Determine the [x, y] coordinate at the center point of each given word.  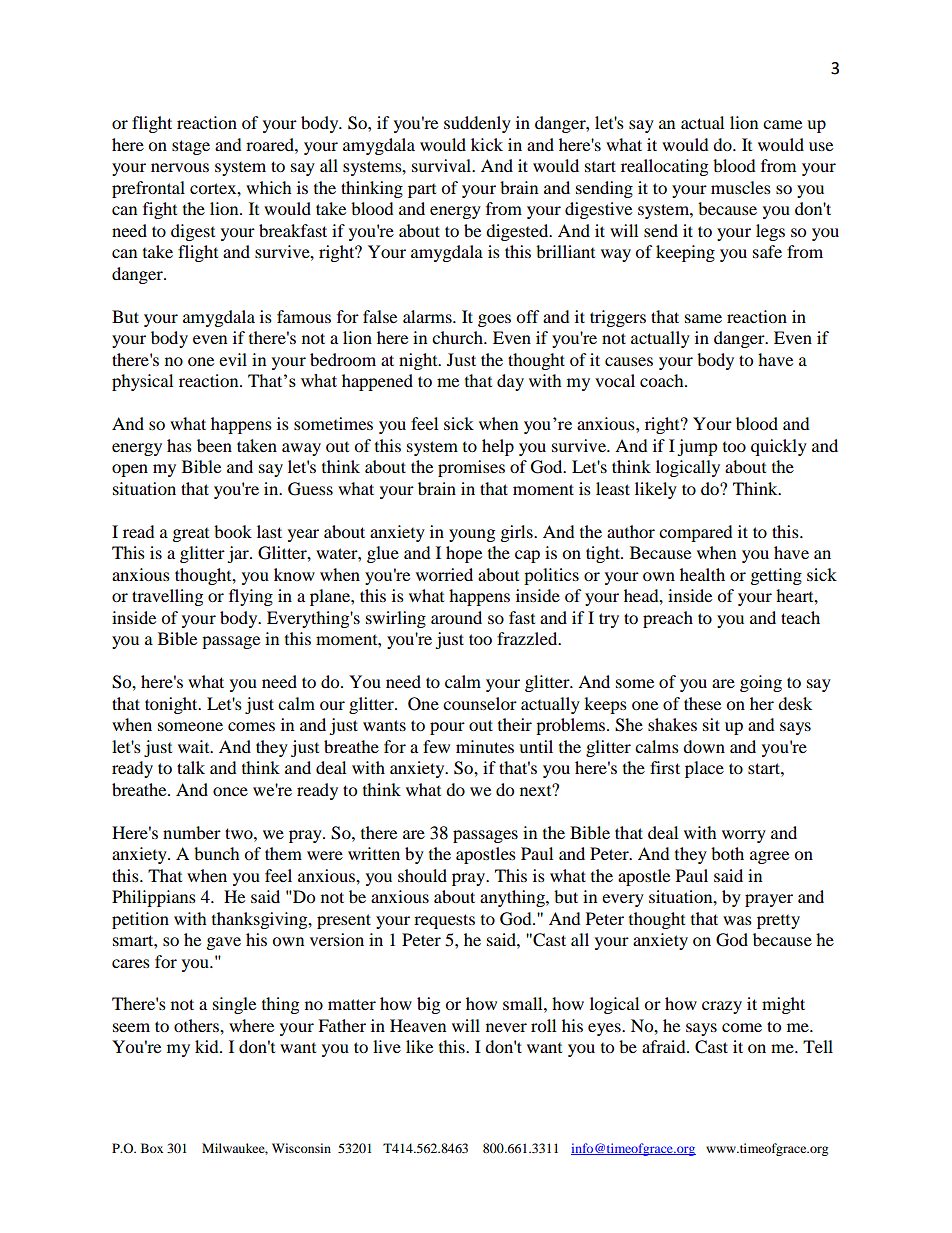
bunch [217, 853]
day [510, 382]
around [456, 617]
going [761, 683]
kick [487, 144]
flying [251, 597]
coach [663, 380]
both [727, 853]
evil [233, 359]
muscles [741, 187]
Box [152, 1148]
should [422, 875]
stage [191, 147]
